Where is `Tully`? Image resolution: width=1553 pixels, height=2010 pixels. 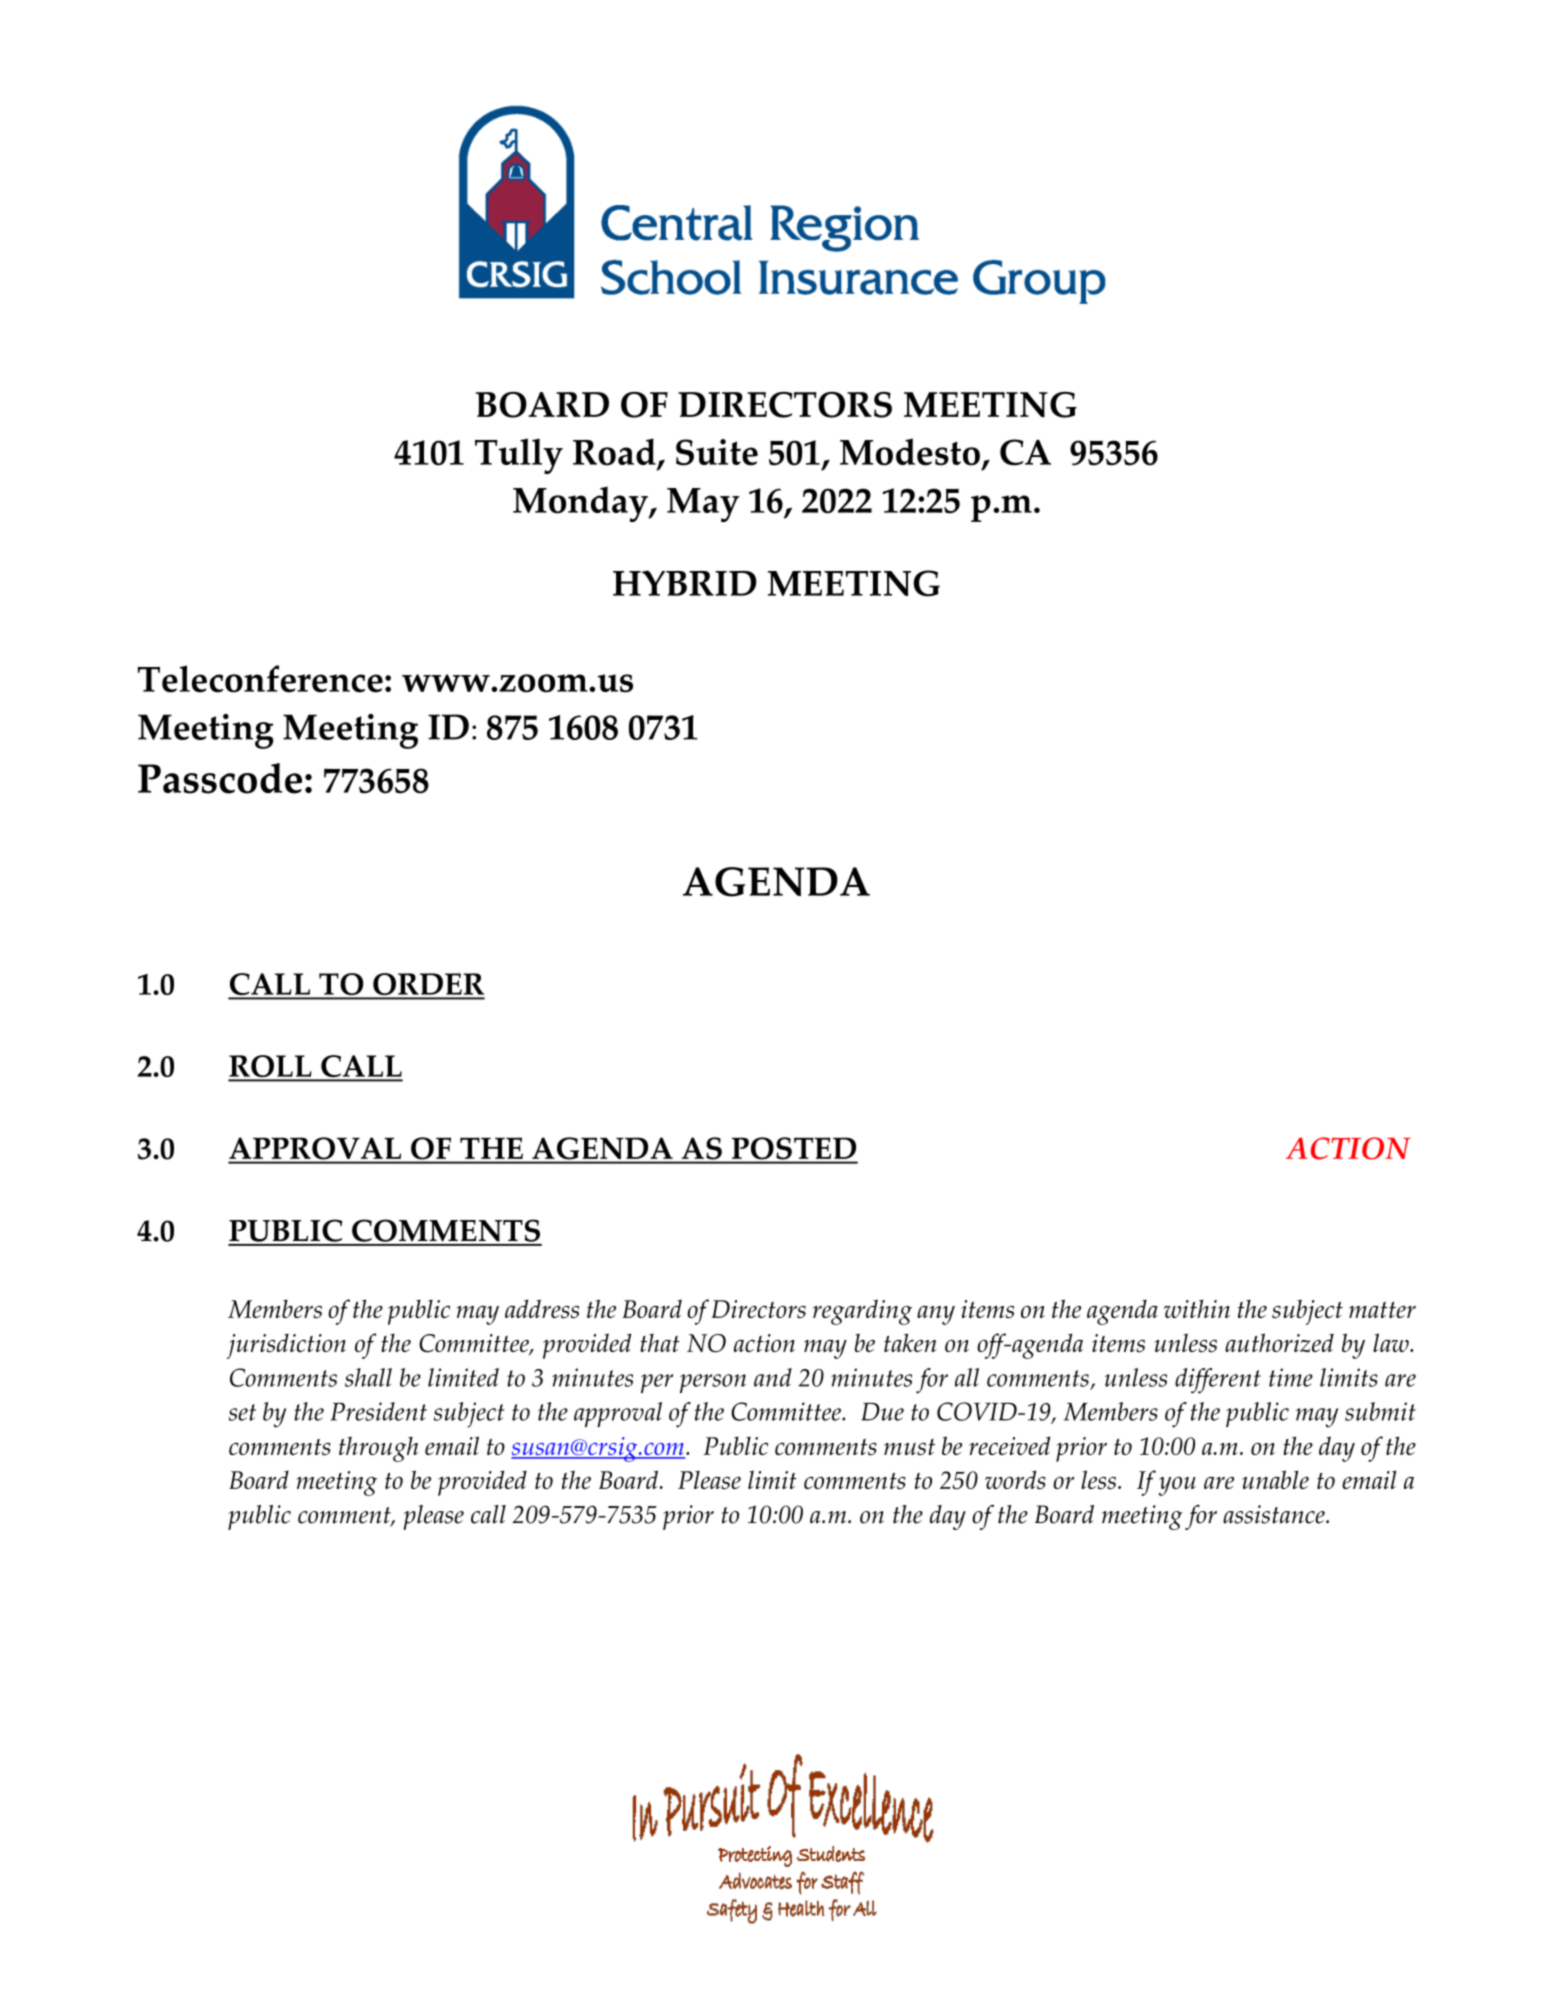 Tully is located at coordinates (519, 456).
